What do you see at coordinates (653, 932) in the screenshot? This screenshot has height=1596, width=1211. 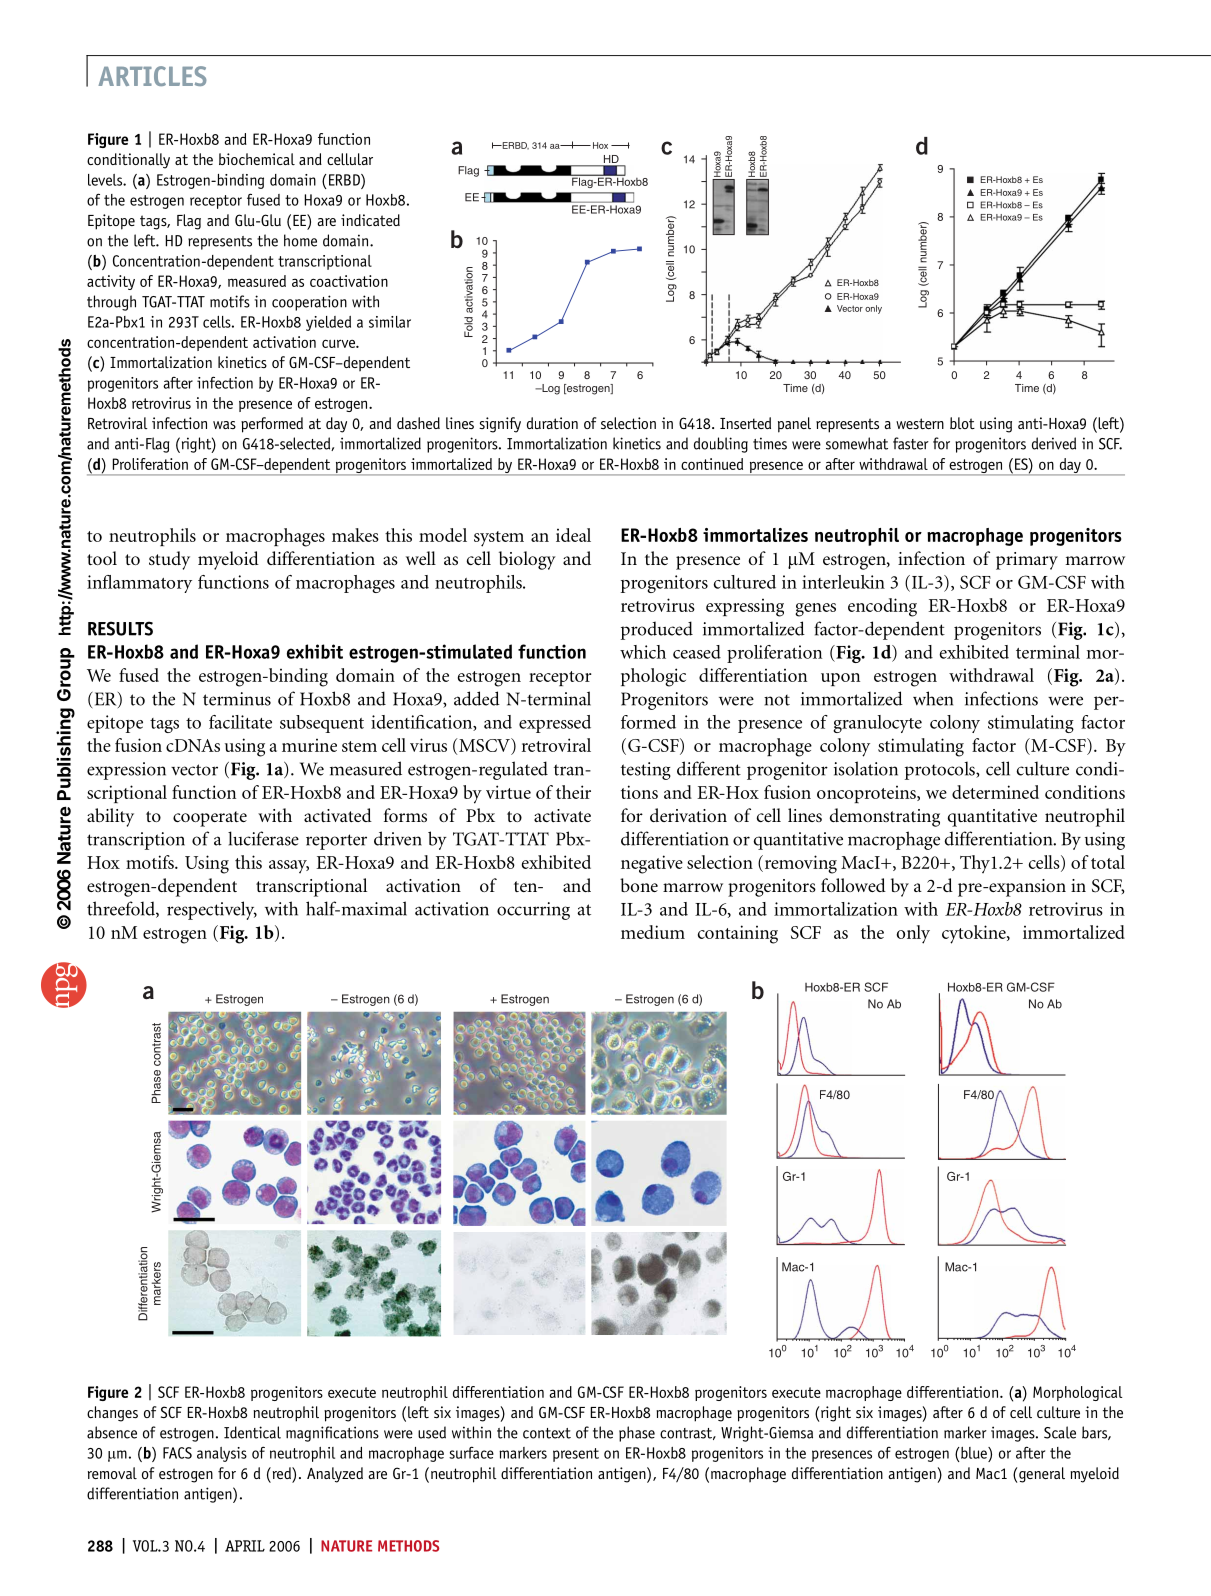 I see `medium` at bounding box center [653, 932].
